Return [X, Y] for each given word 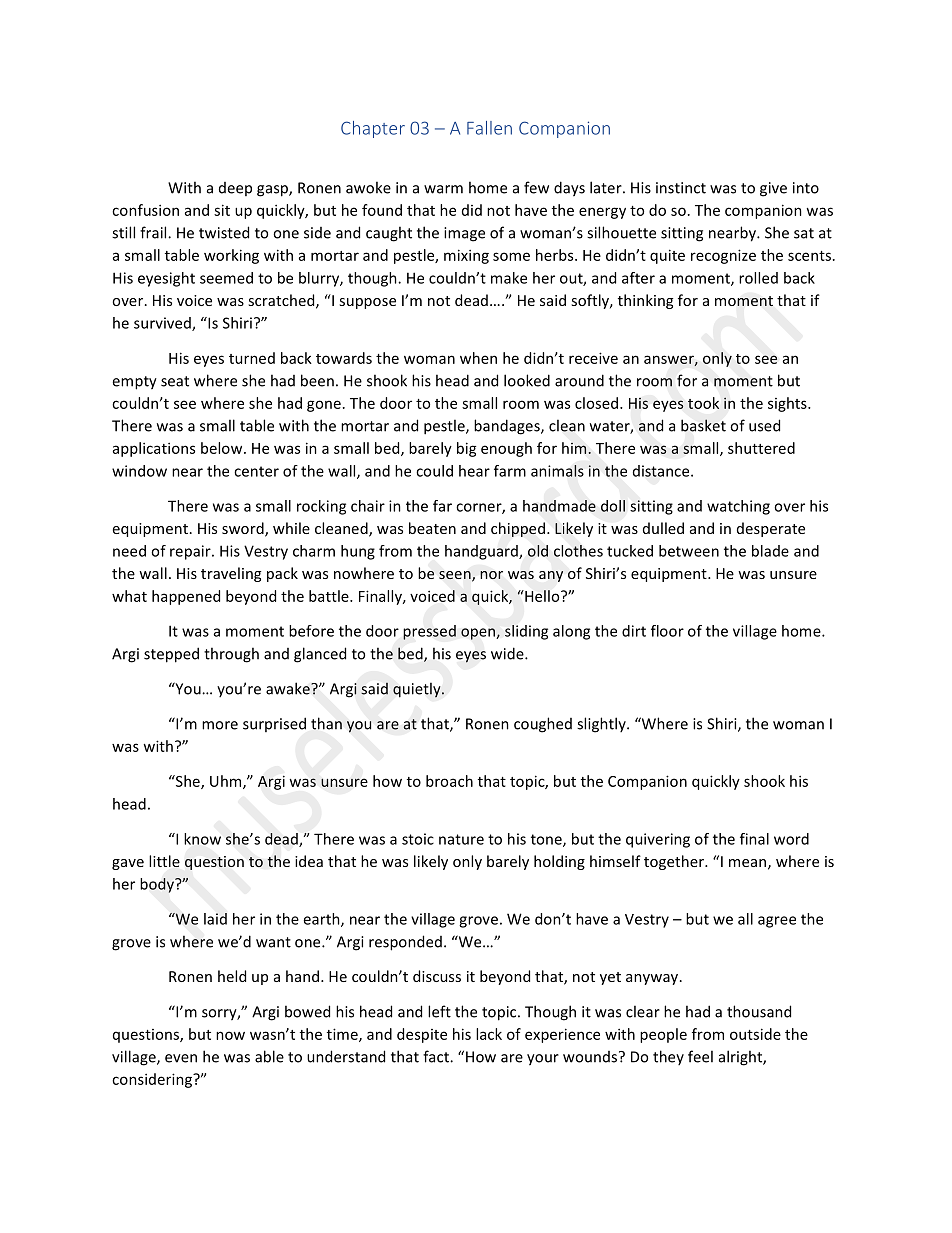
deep [235, 189]
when [478, 358]
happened [186, 597]
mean [747, 863]
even [181, 1058]
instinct [681, 188]
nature [461, 839]
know [202, 839]
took [703, 403]
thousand [759, 1011]
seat [175, 381]
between [689, 551]
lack [489, 1034]
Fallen [489, 128]
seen [456, 576]
